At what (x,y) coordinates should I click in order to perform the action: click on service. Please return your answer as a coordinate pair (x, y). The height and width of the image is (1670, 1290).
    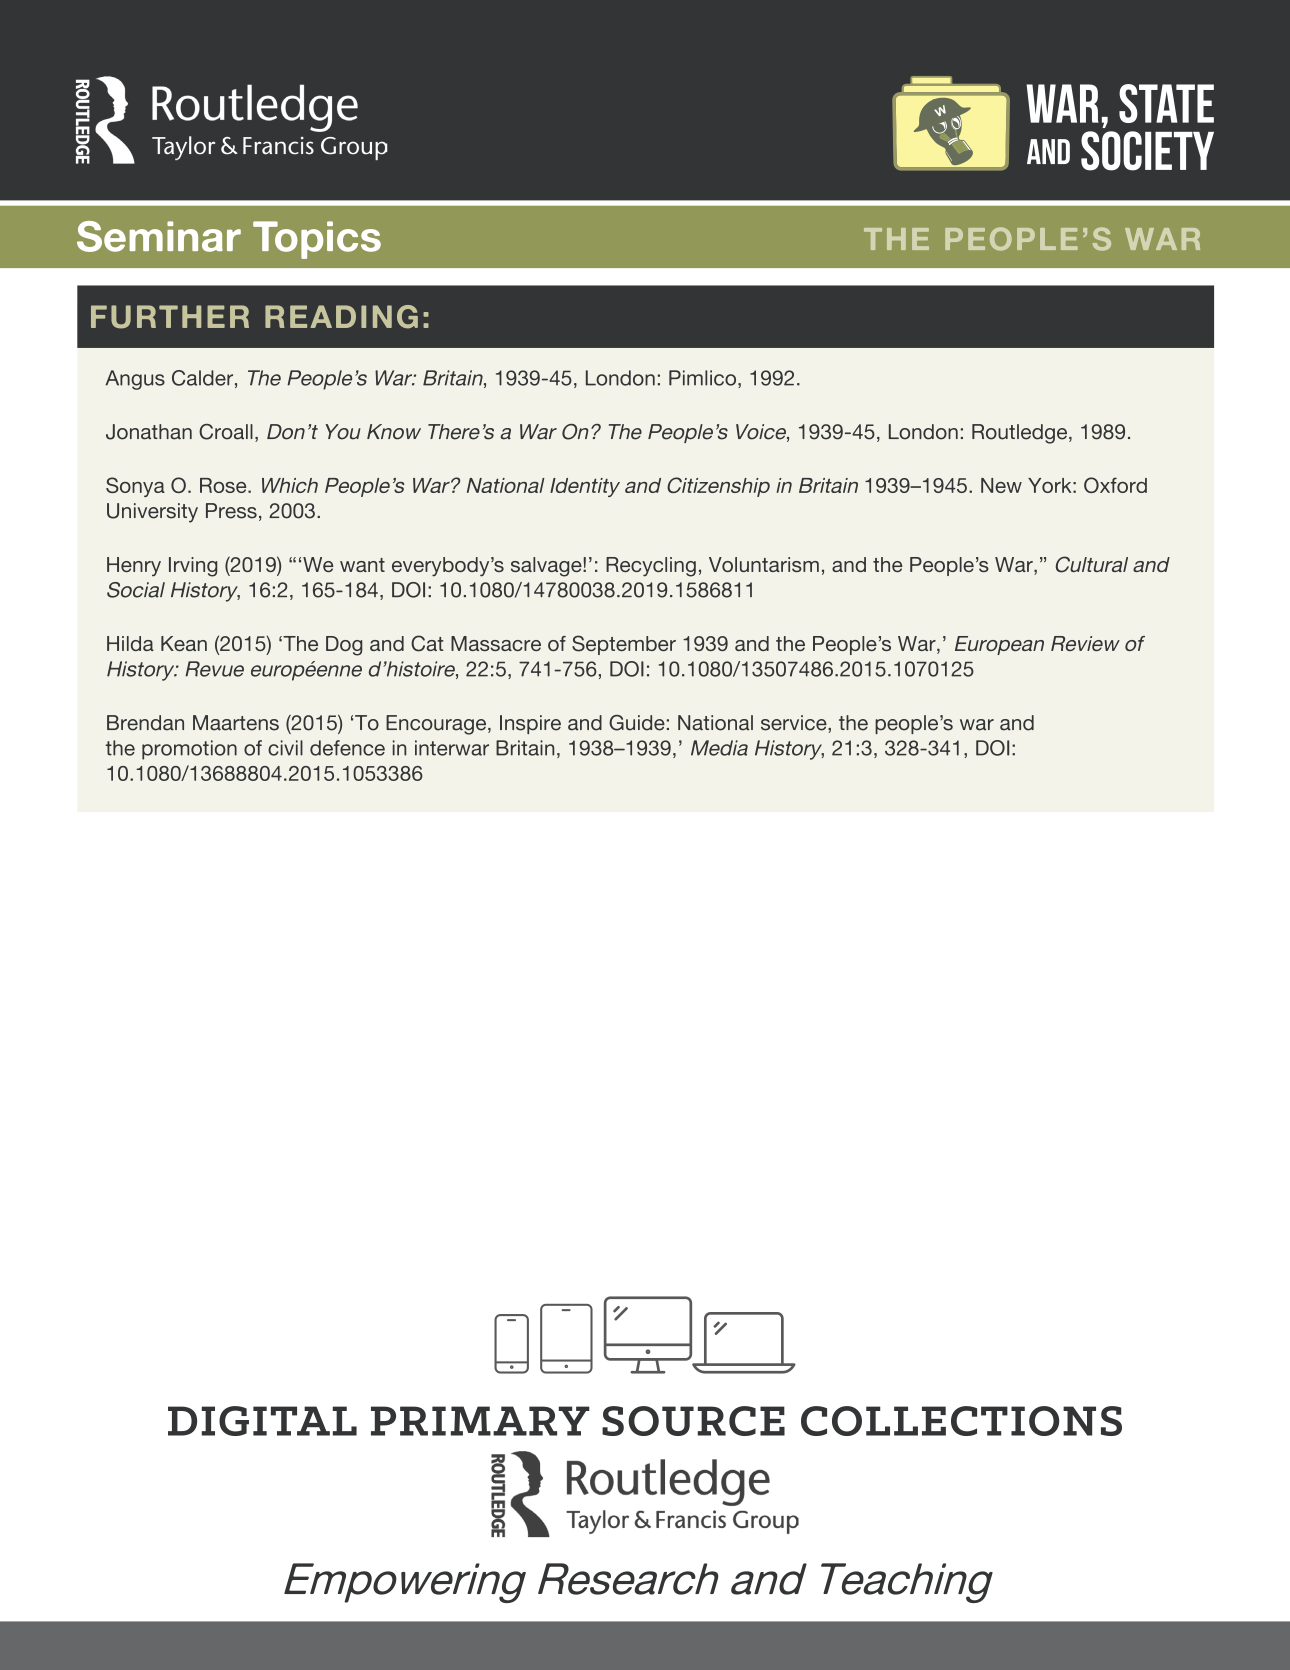
    Looking at the image, I should click on (795, 723).
